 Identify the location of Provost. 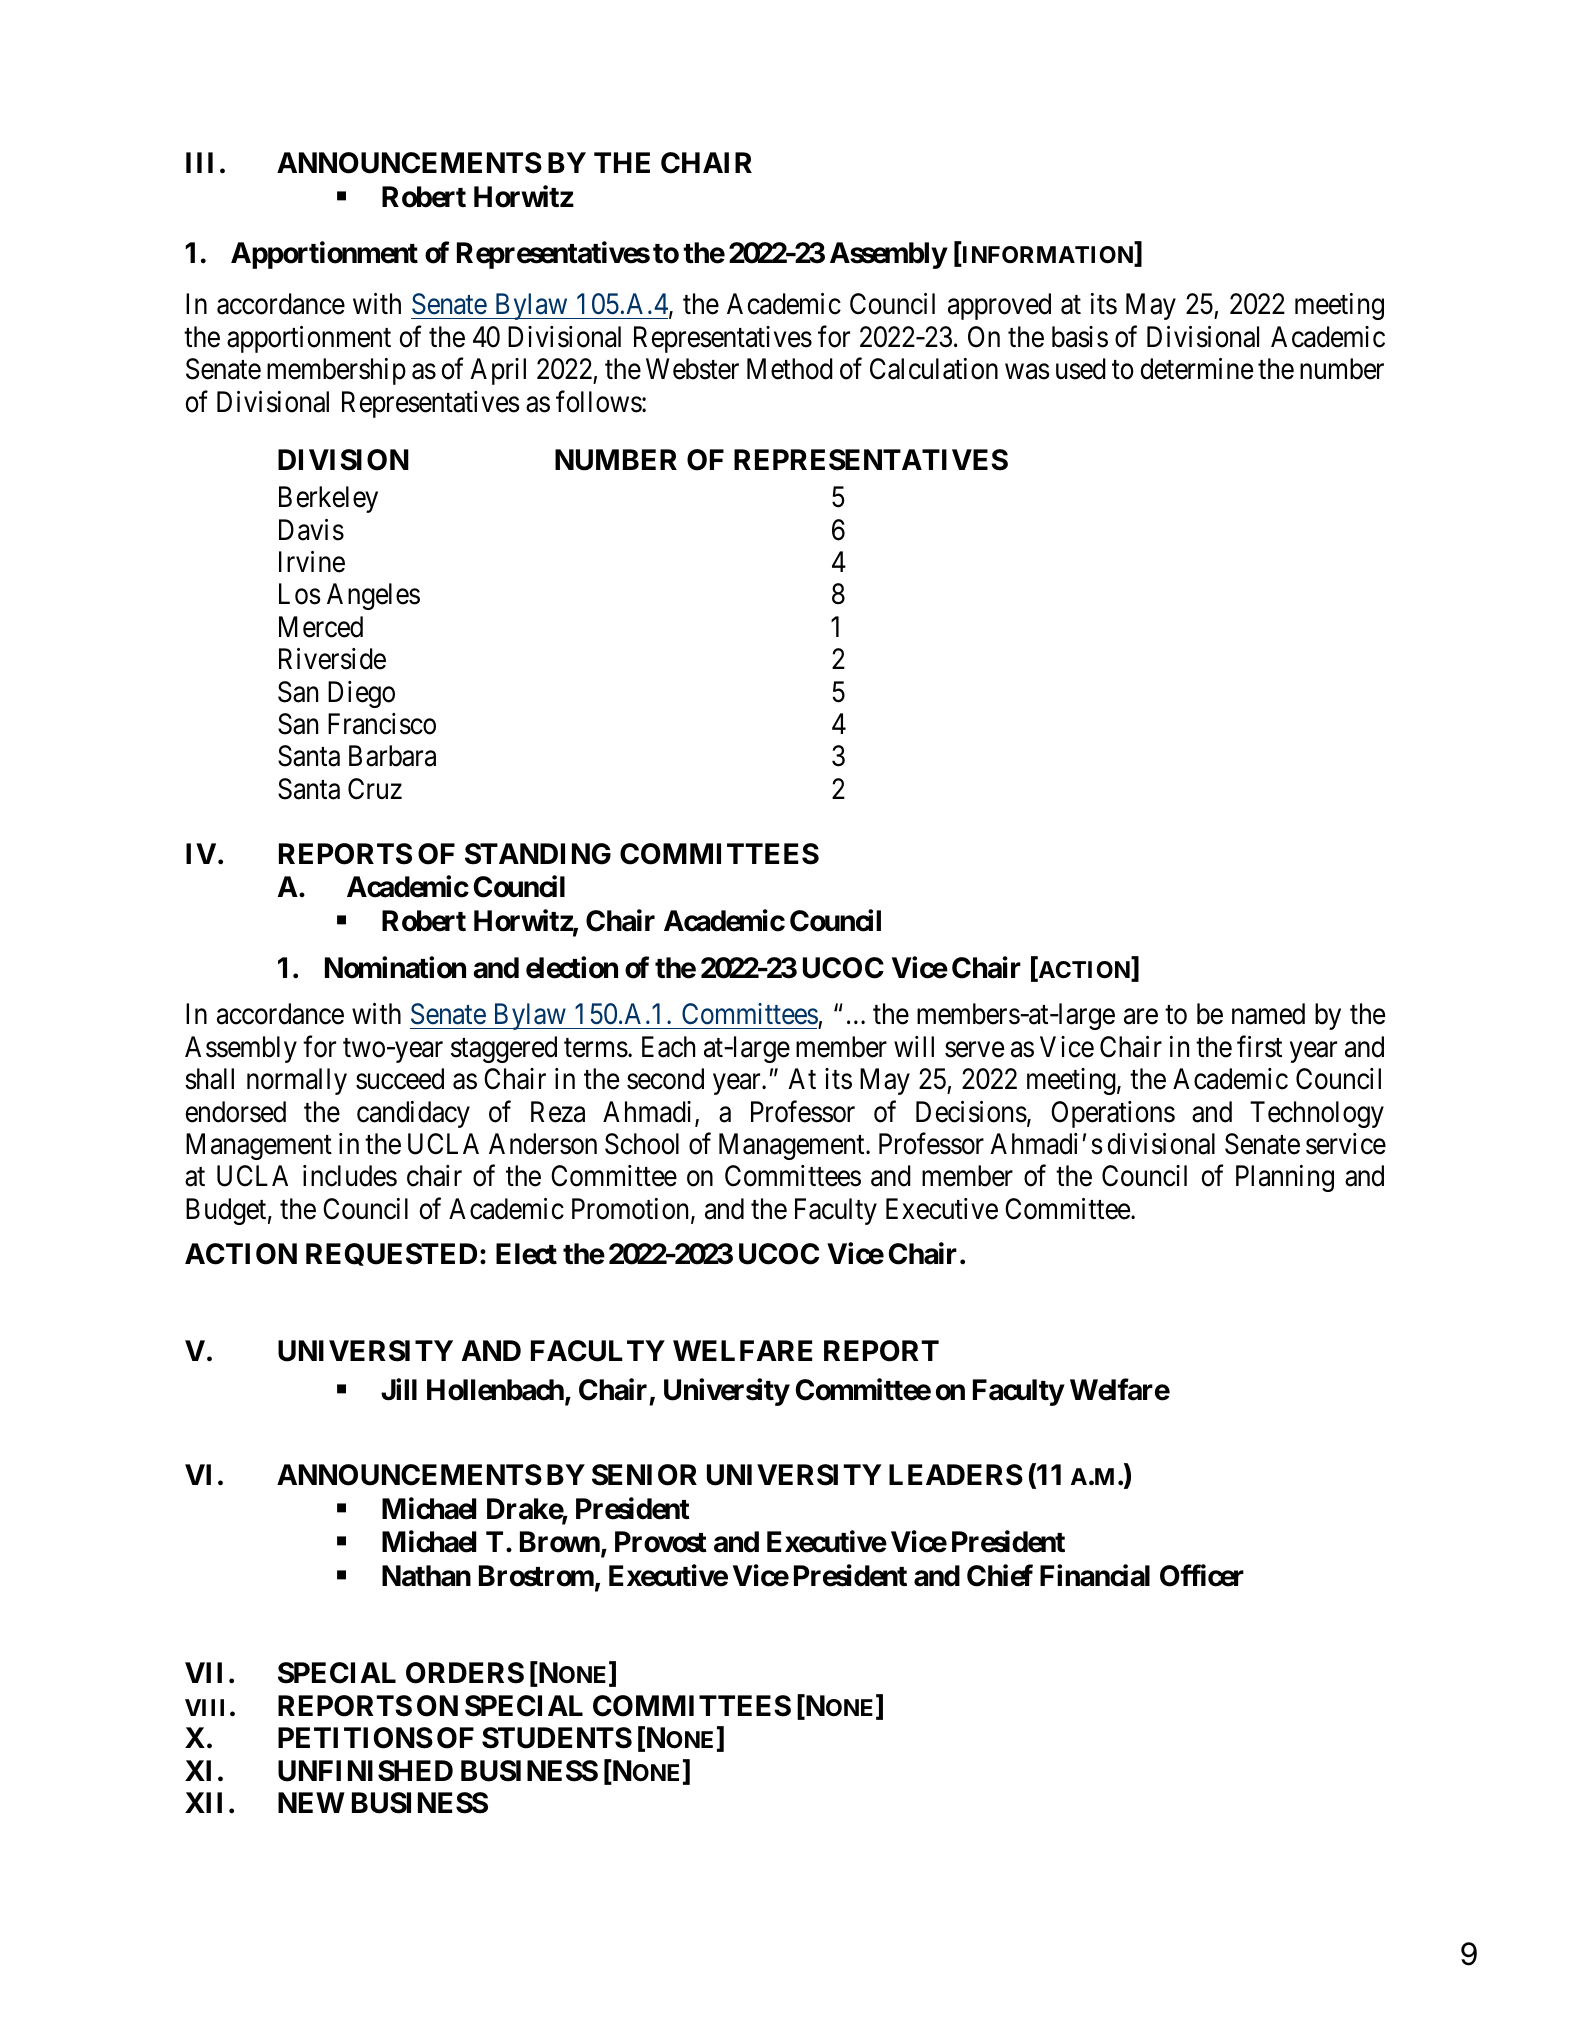
(661, 1542).
